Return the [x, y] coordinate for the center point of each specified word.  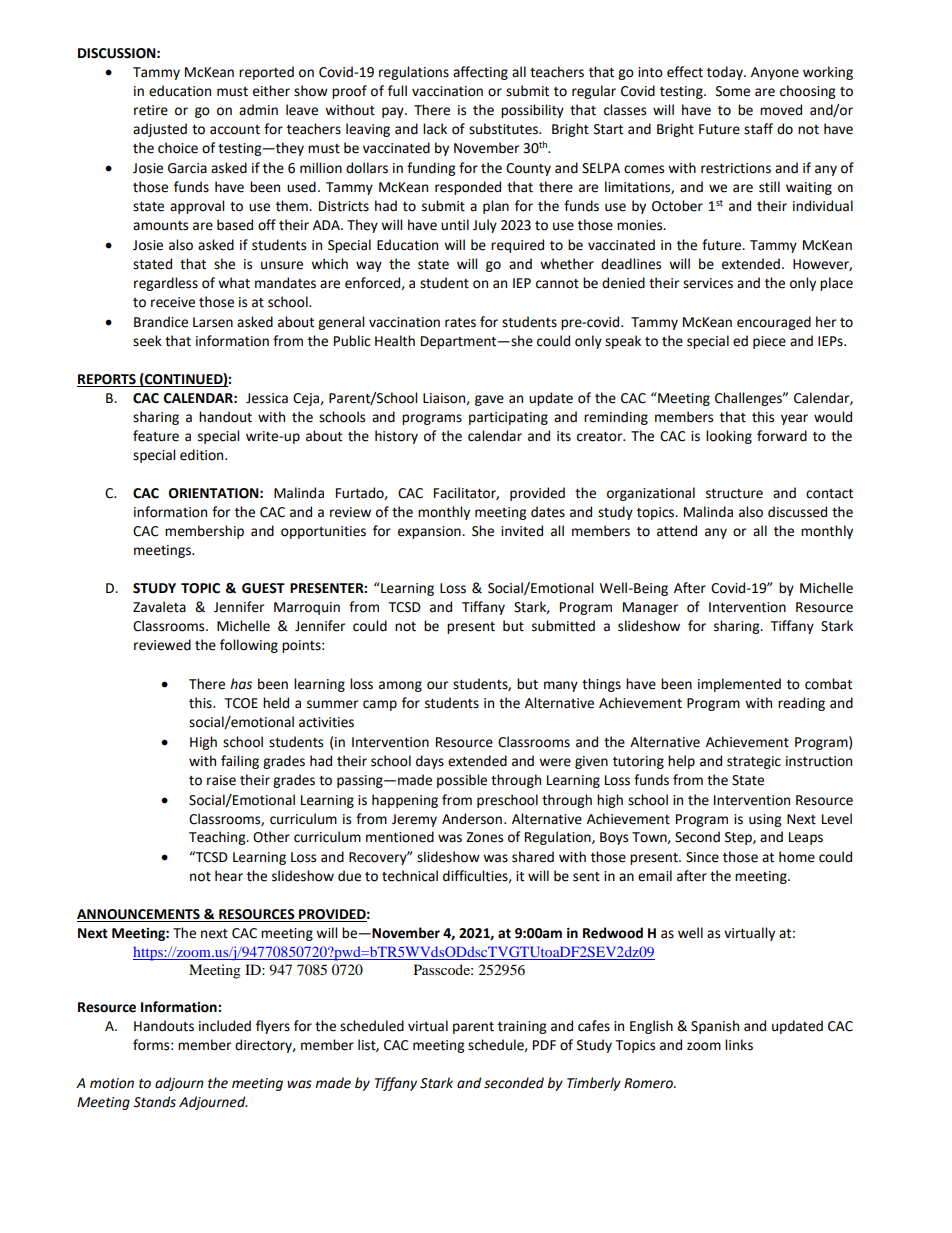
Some [733, 91]
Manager [650, 608]
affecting [480, 73]
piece [769, 342]
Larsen [213, 322]
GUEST [263, 588]
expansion [430, 532]
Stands [154, 1102]
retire [151, 110]
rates [460, 323]
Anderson [472, 819]
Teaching [218, 838]
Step [739, 838]
